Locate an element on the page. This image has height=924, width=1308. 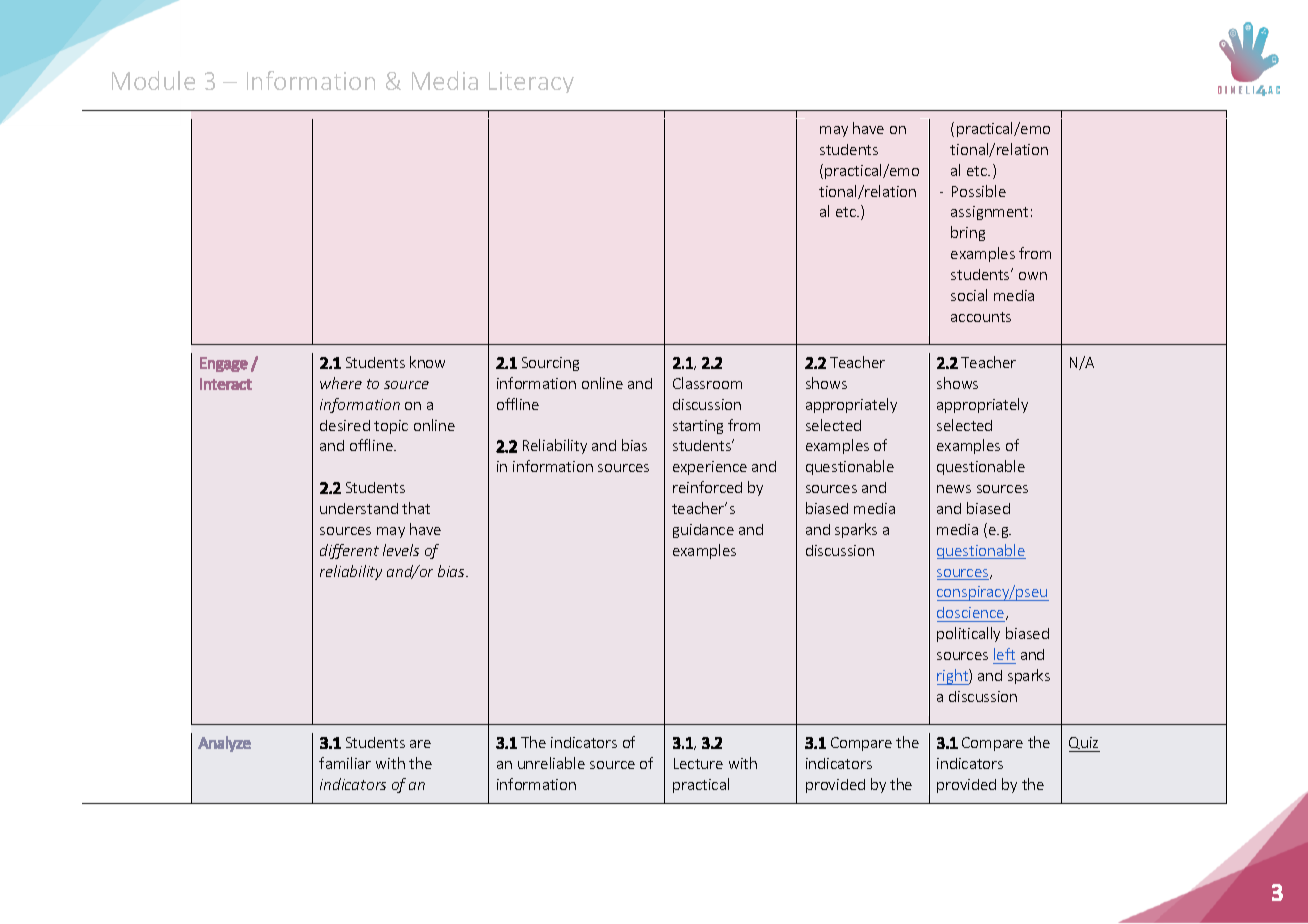
Module is located at coordinates (153, 80).
